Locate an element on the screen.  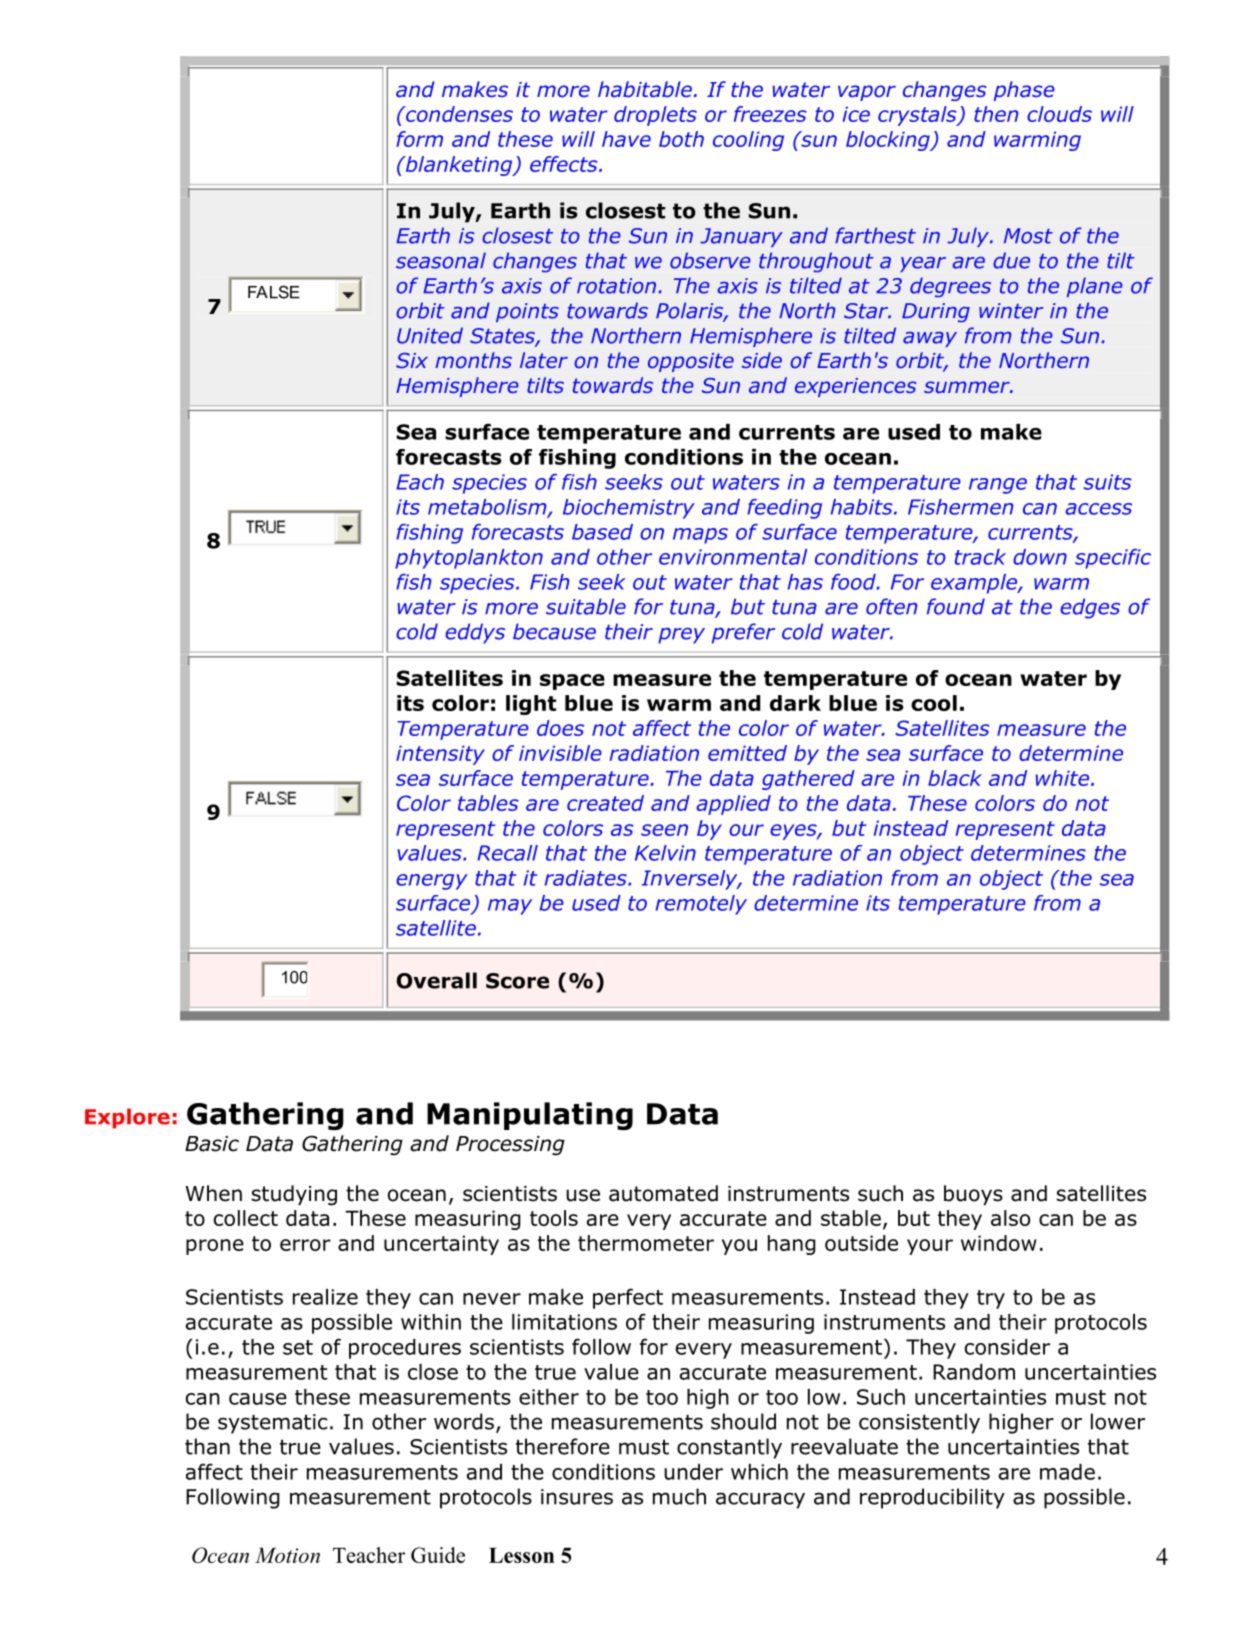
then is located at coordinates (996, 114).
